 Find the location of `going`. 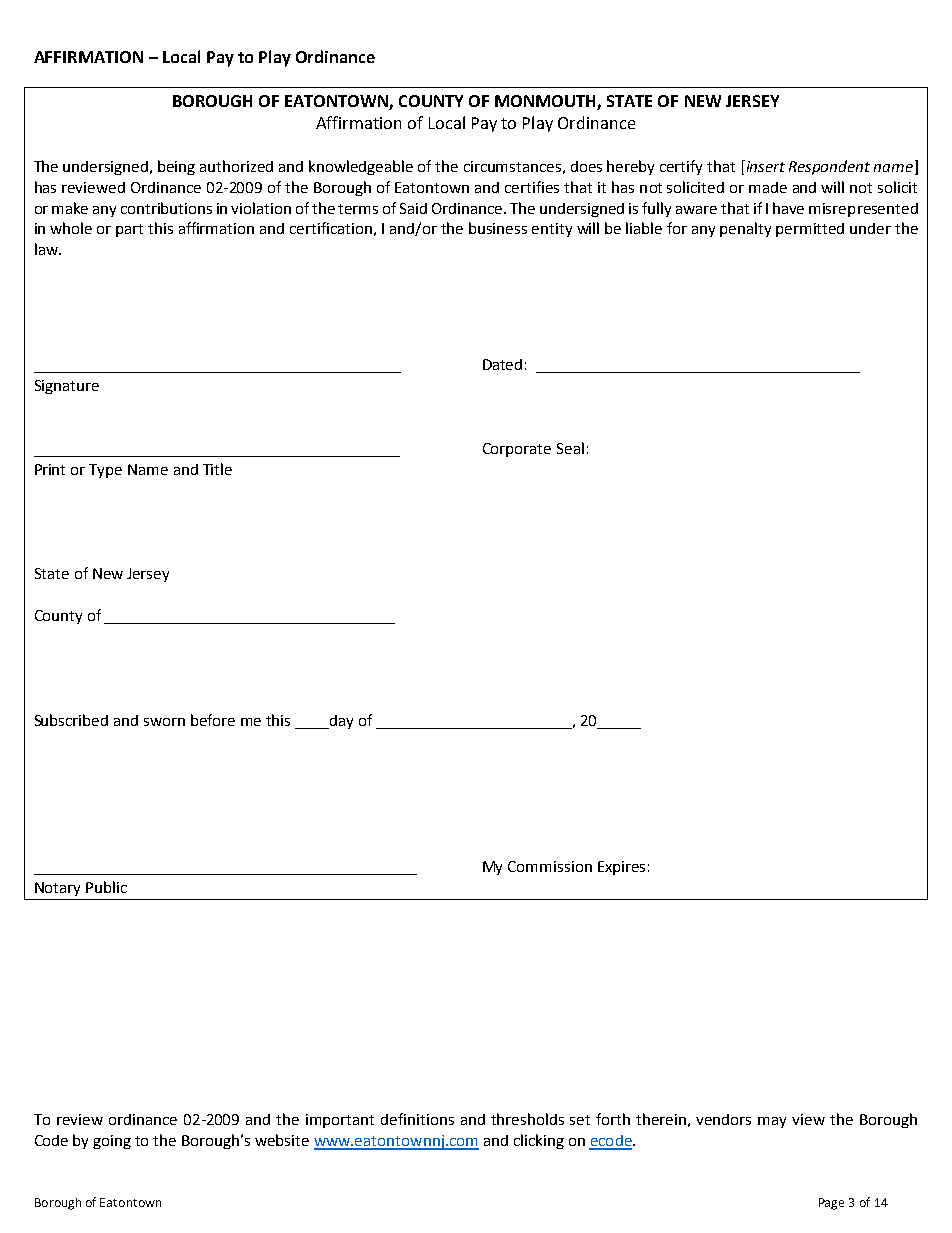

going is located at coordinates (112, 1142).
